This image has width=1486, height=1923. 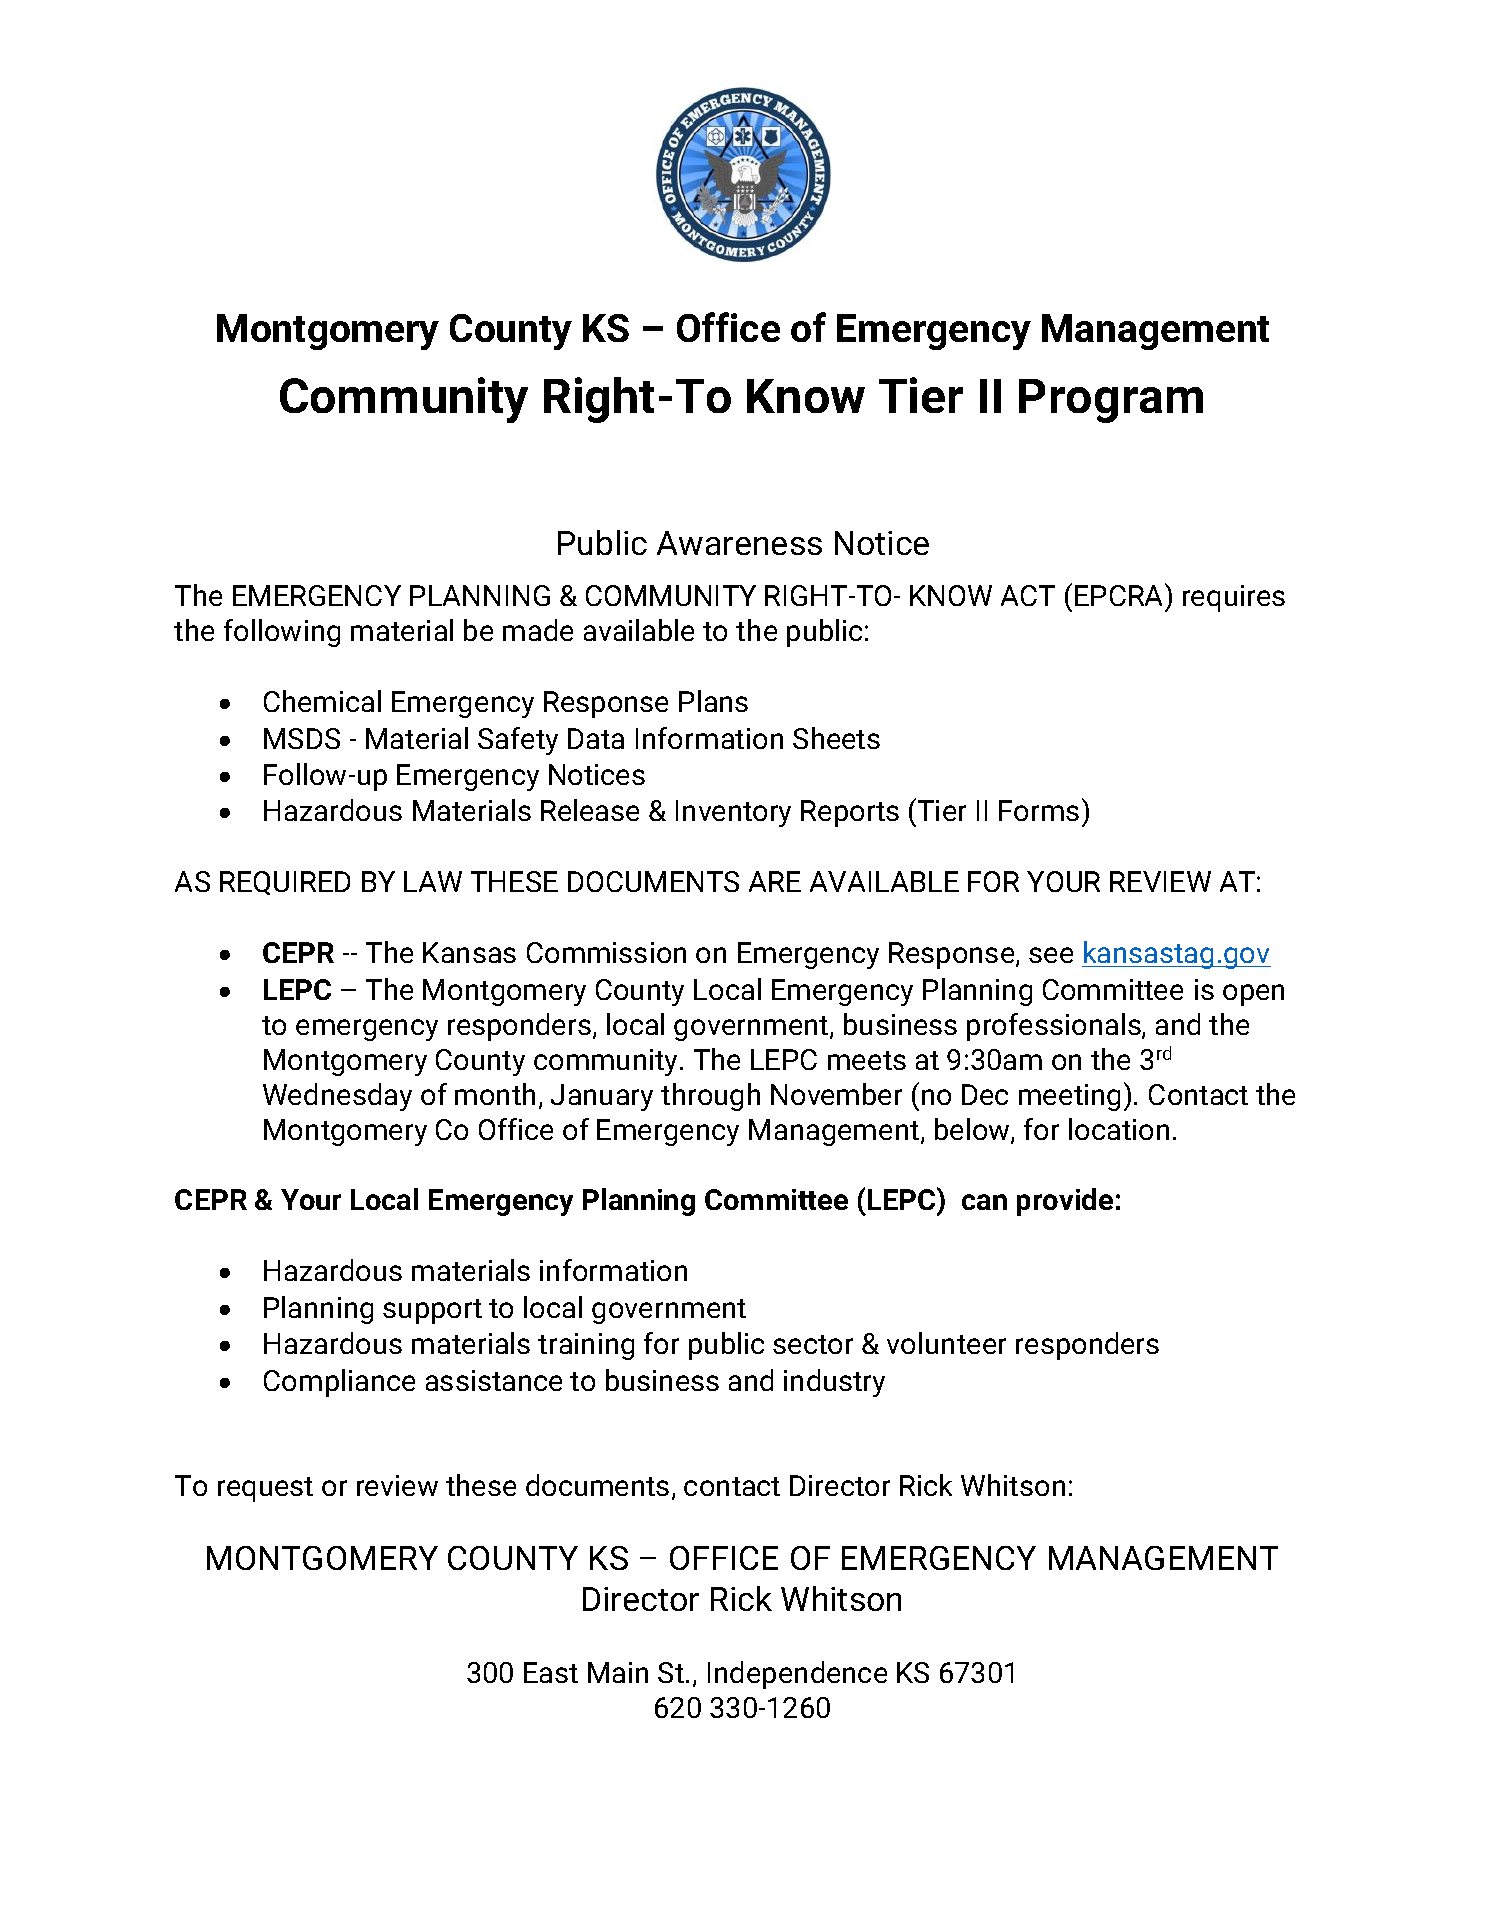 I want to click on MSDS, so click(x=302, y=738).
